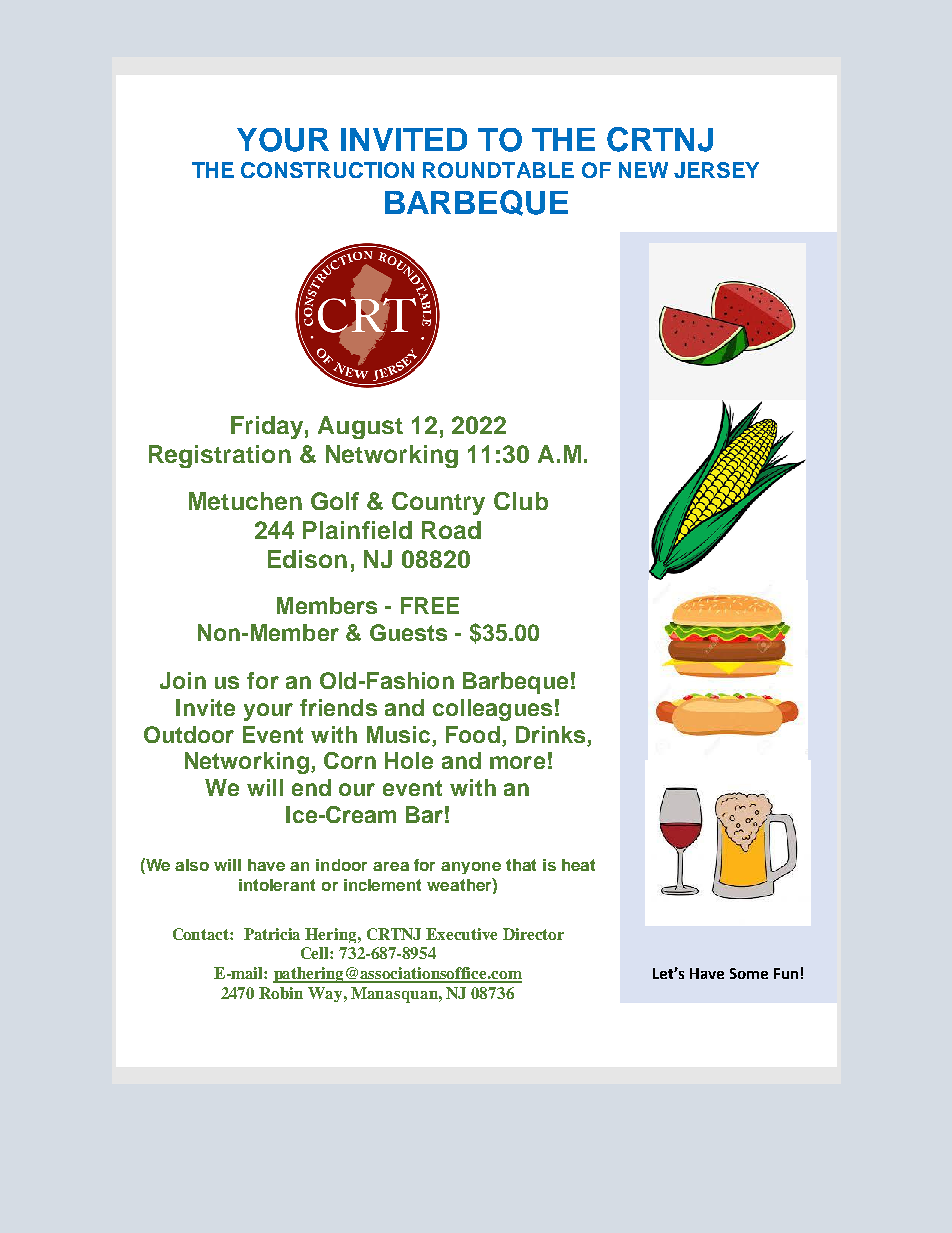  What do you see at coordinates (521, 501) in the screenshot?
I see `Club` at bounding box center [521, 501].
